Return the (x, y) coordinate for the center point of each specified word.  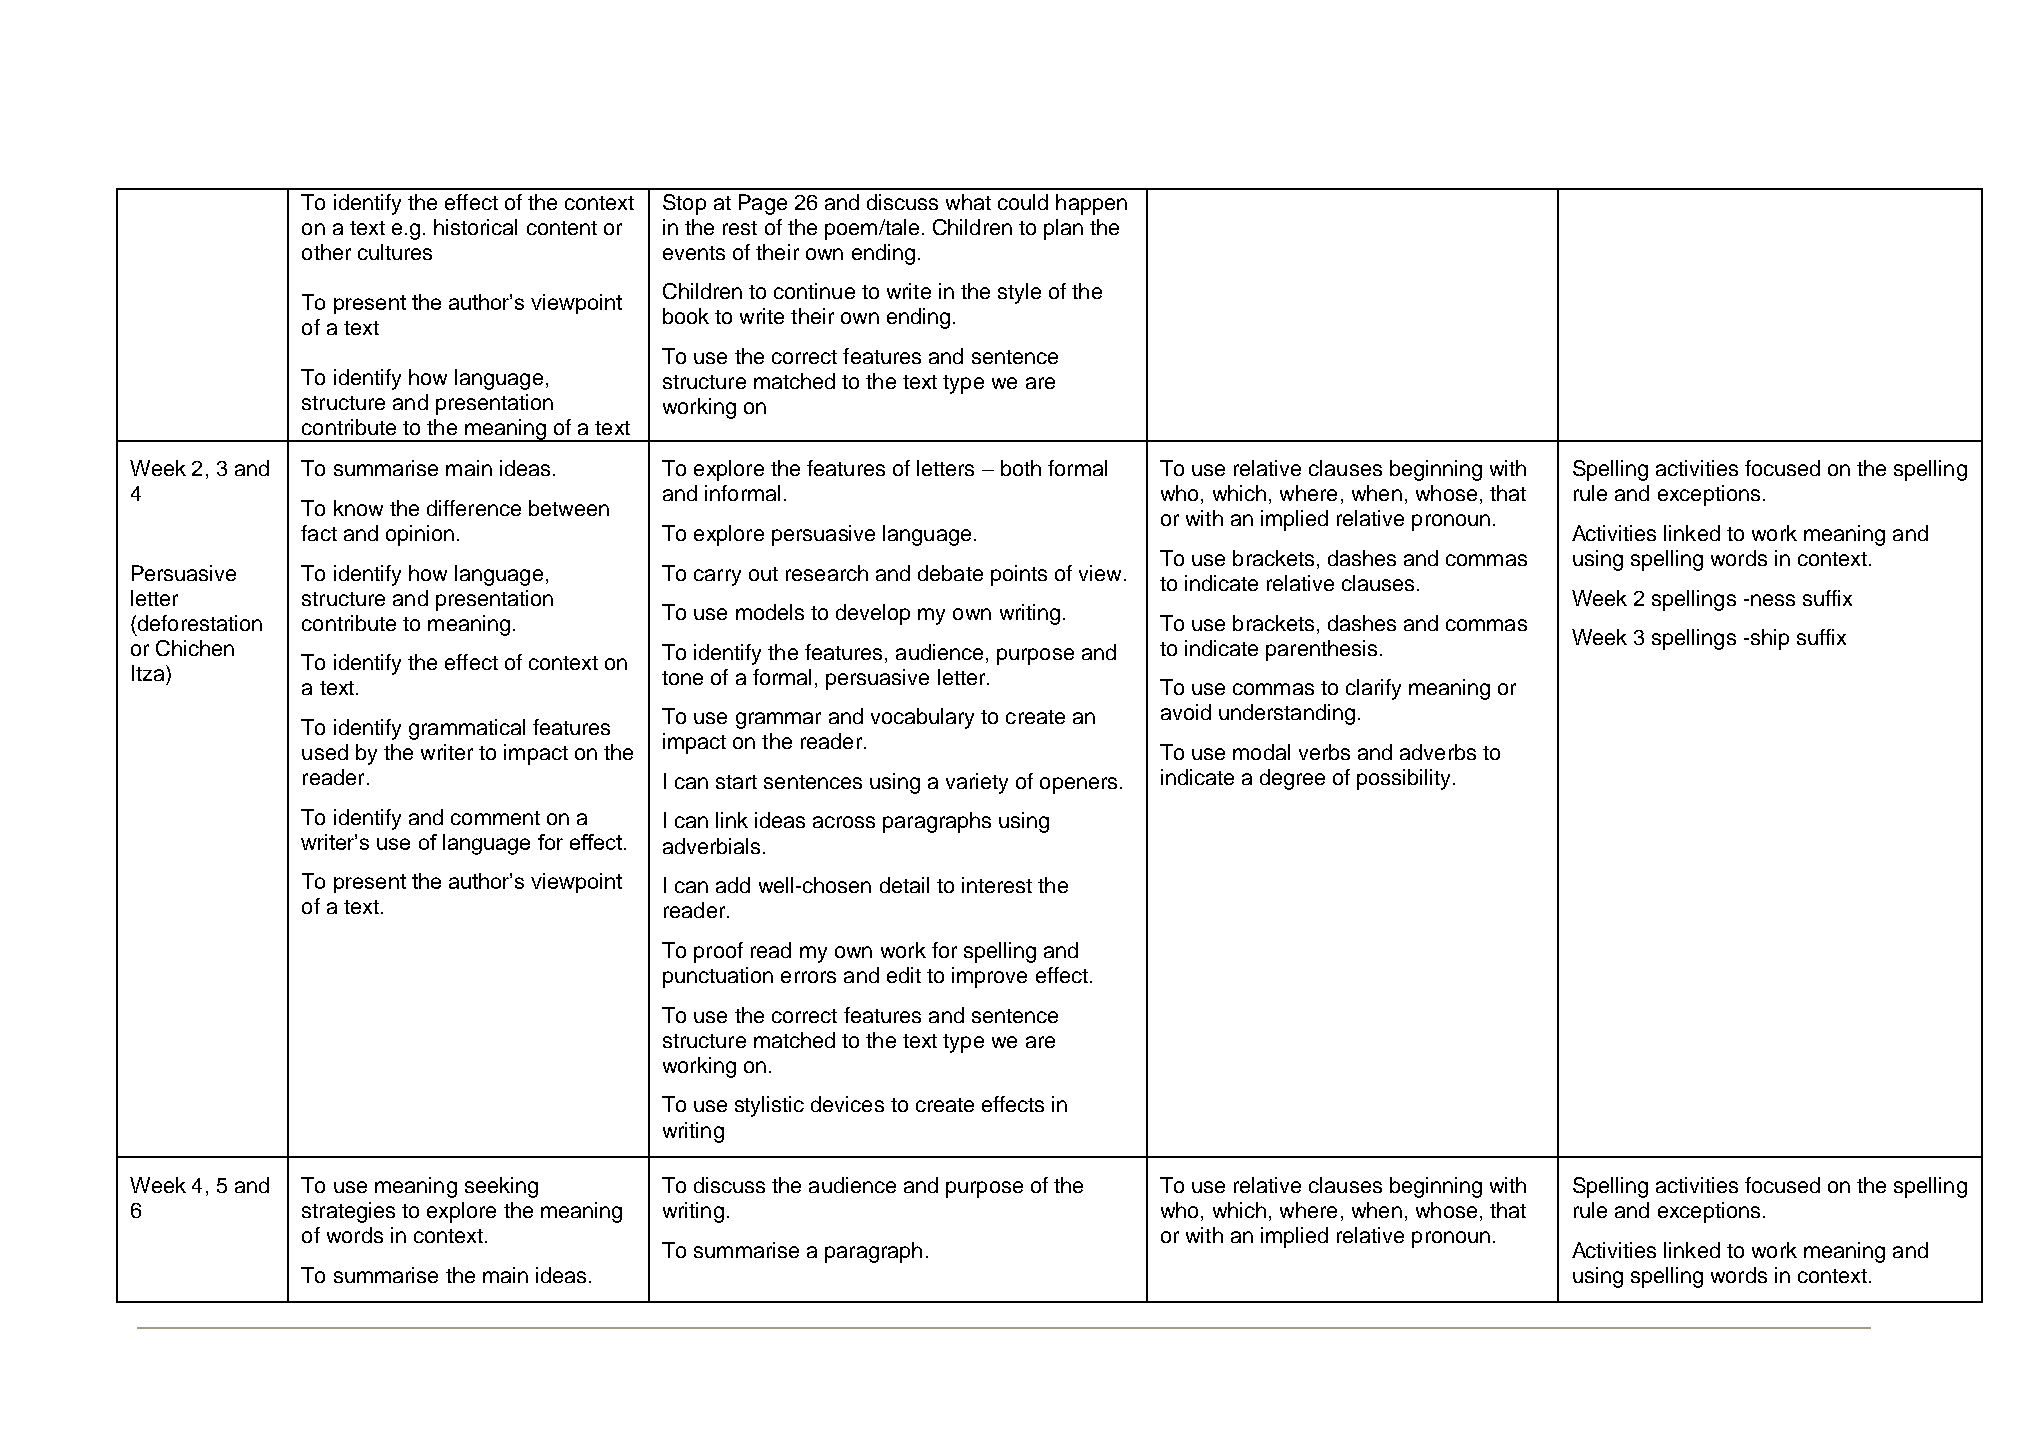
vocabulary (922, 718)
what (968, 202)
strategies (348, 1212)
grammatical (467, 729)
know (358, 508)
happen (1091, 204)
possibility (1405, 779)
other (326, 252)
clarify (1373, 689)
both (1021, 468)
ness (1773, 600)
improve (989, 977)
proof (718, 952)
